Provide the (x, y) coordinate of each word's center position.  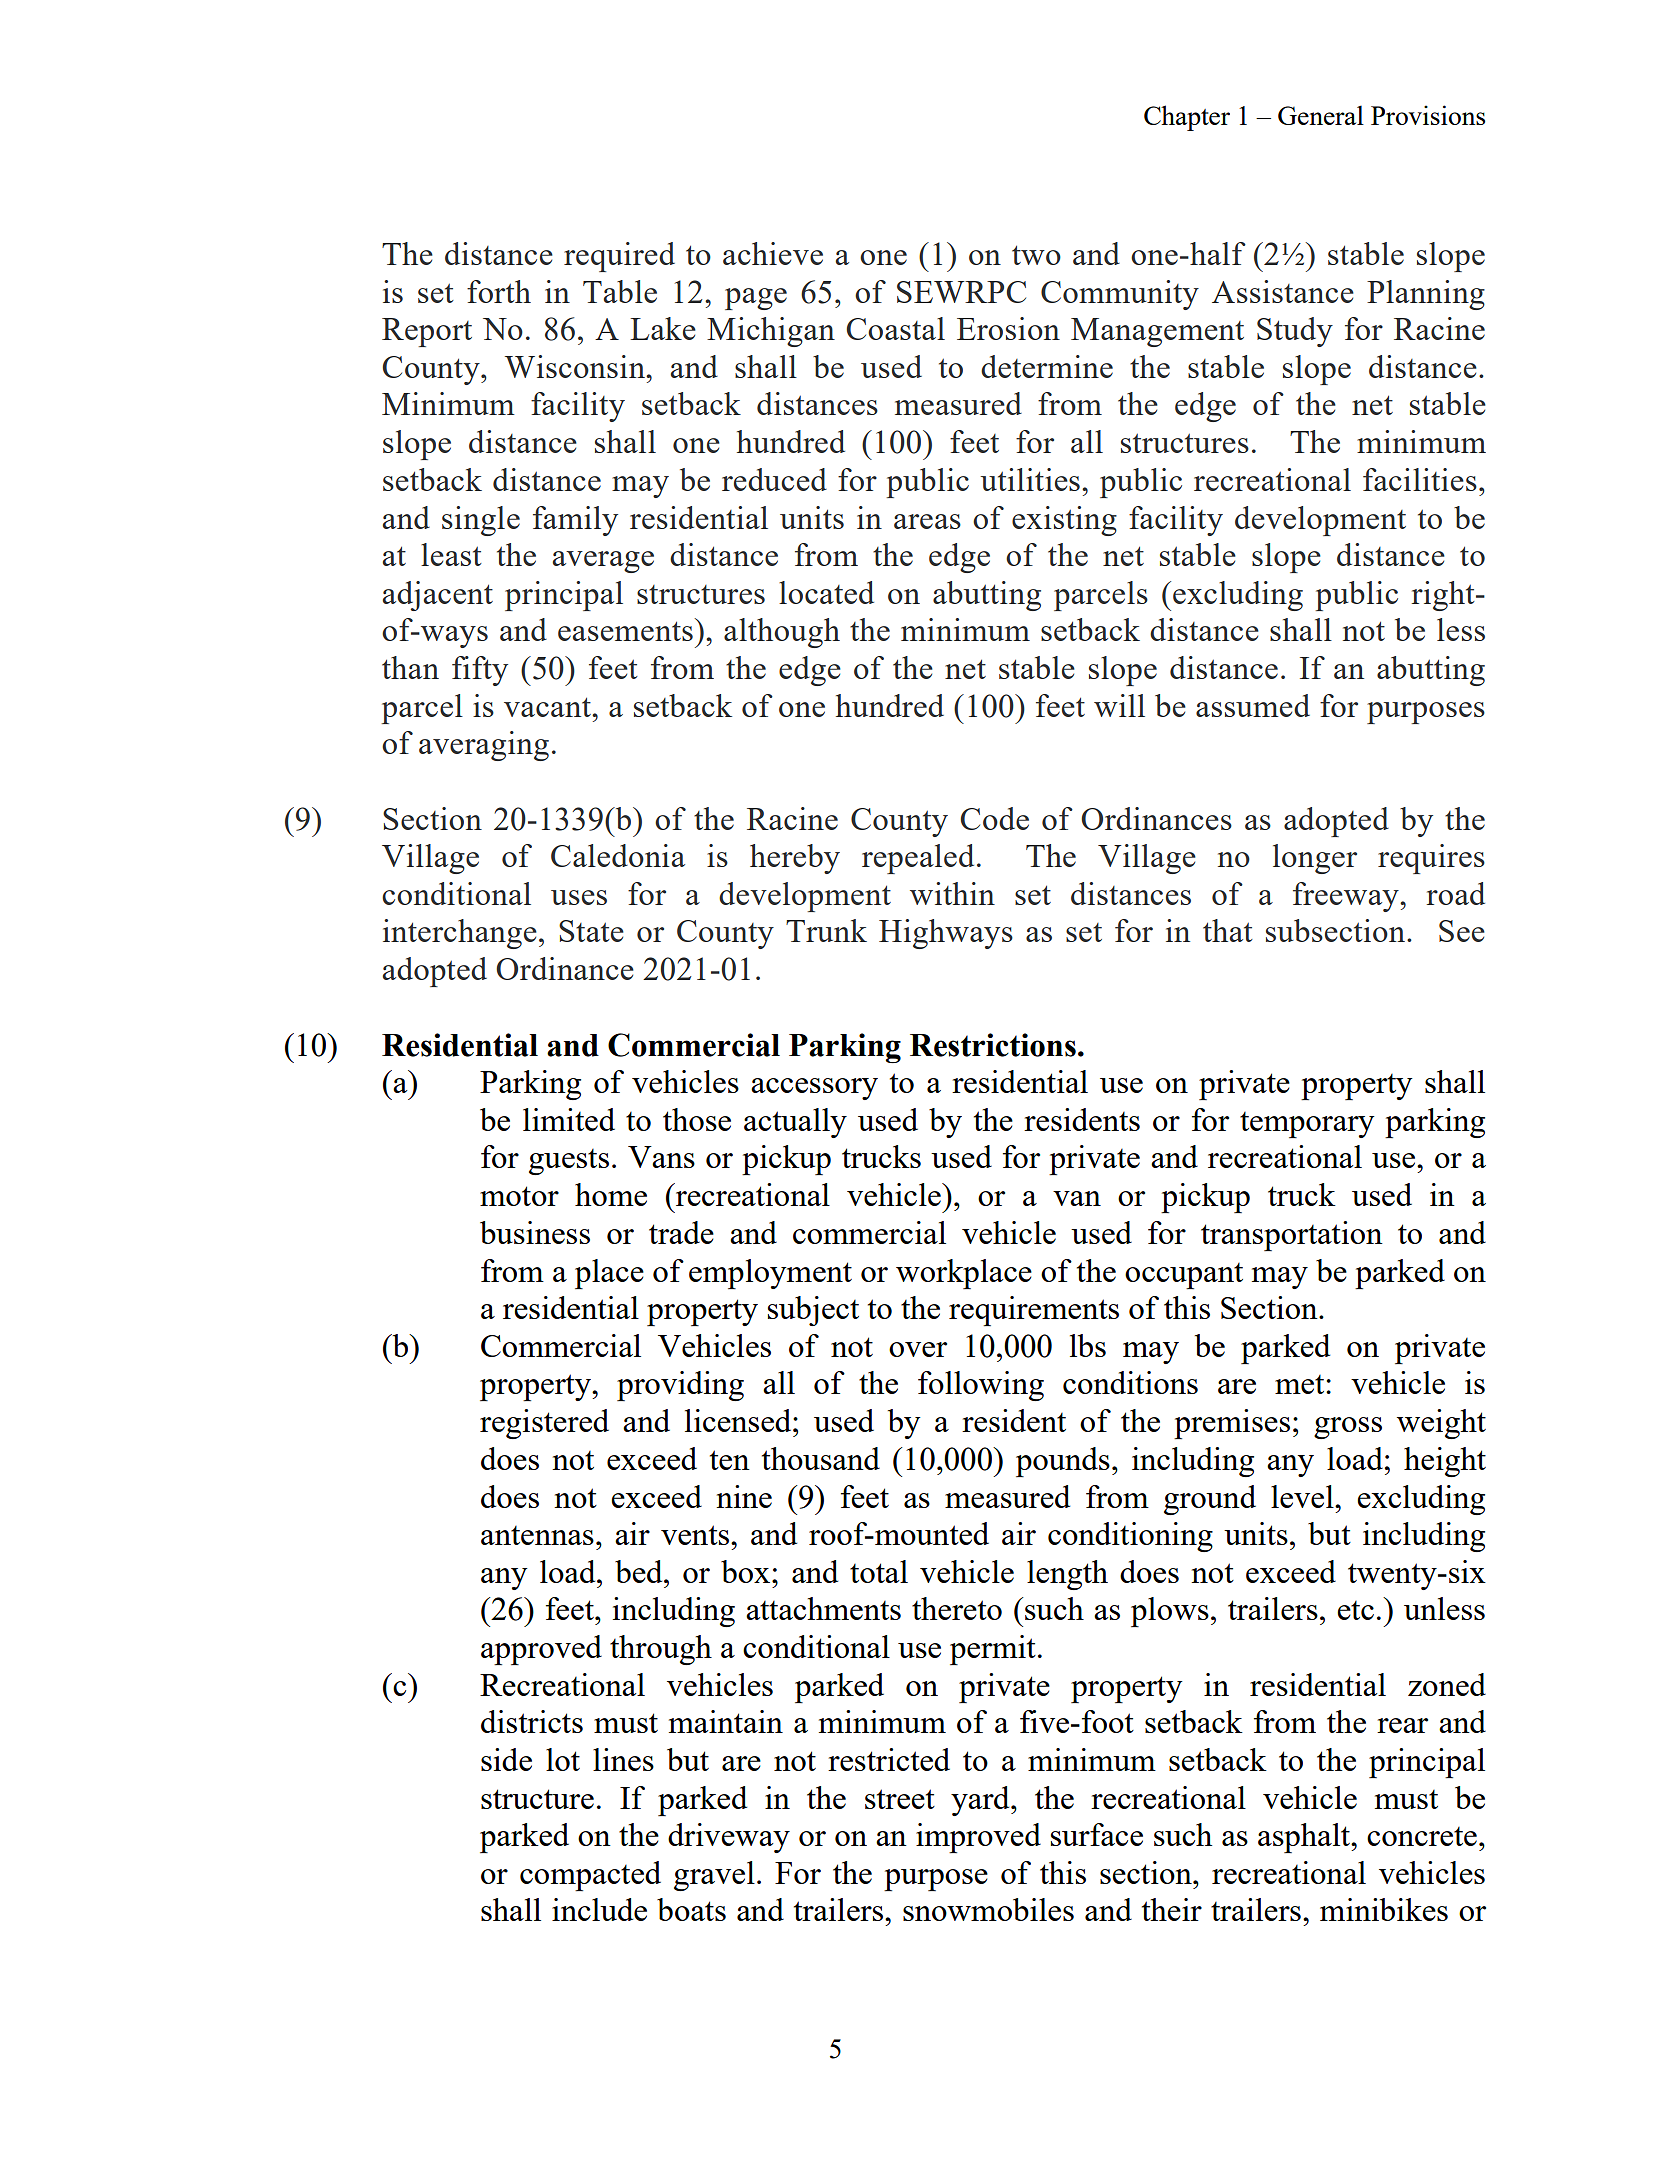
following (981, 1386)
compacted (590, 1876)
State (591, 931)
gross (1348, 1428)
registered (544, 1424)
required (619, 257)
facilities (1420, 479)
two (1036, 255)
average (603, 562)
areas (927, 521)
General (1321, 115)
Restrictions (993, 1045)
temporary (1307, 1125)
